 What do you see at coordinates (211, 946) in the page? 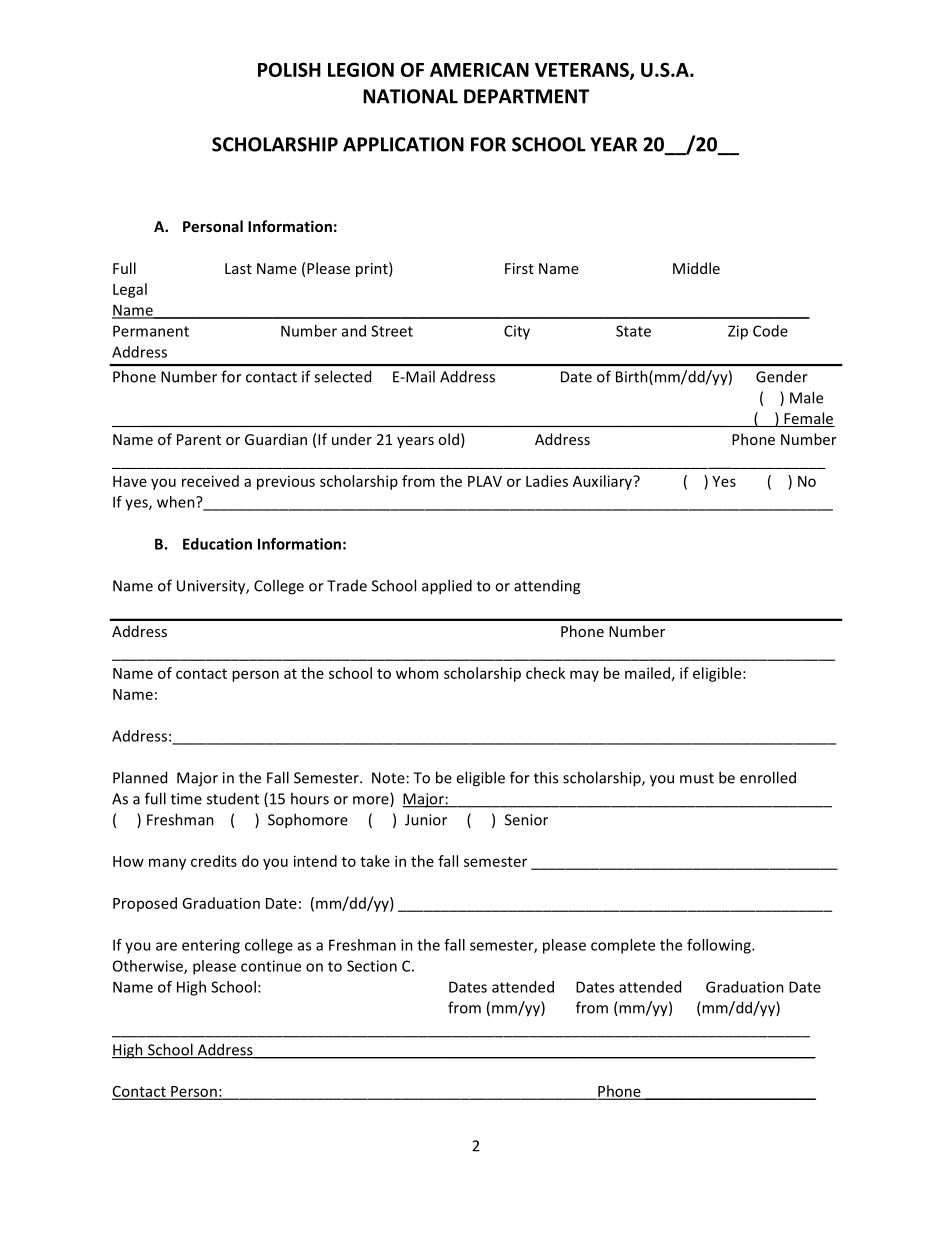
I see `entering` at bounding box center [211, 946].
